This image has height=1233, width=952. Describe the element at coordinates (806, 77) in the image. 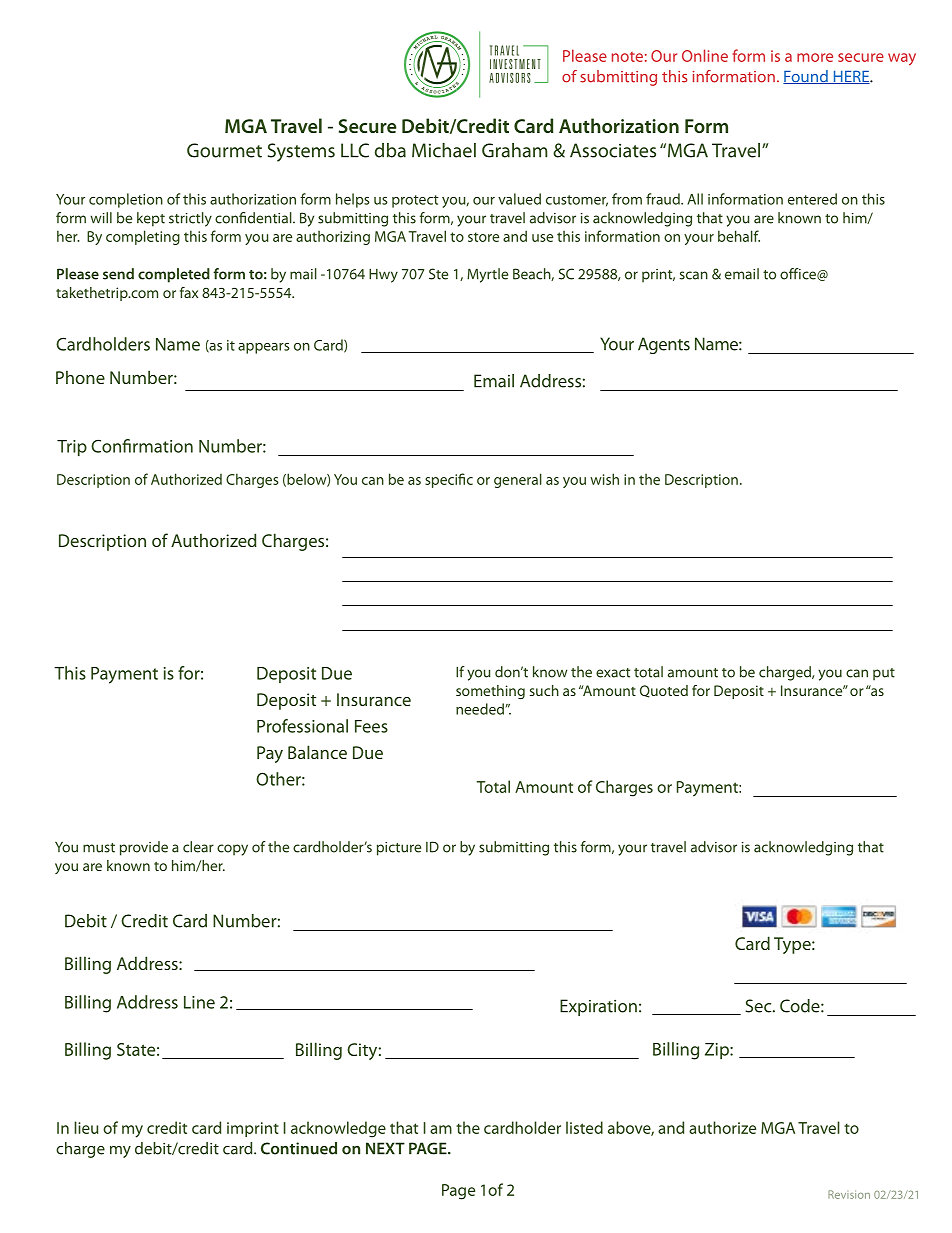

I see `Found` at that location.
